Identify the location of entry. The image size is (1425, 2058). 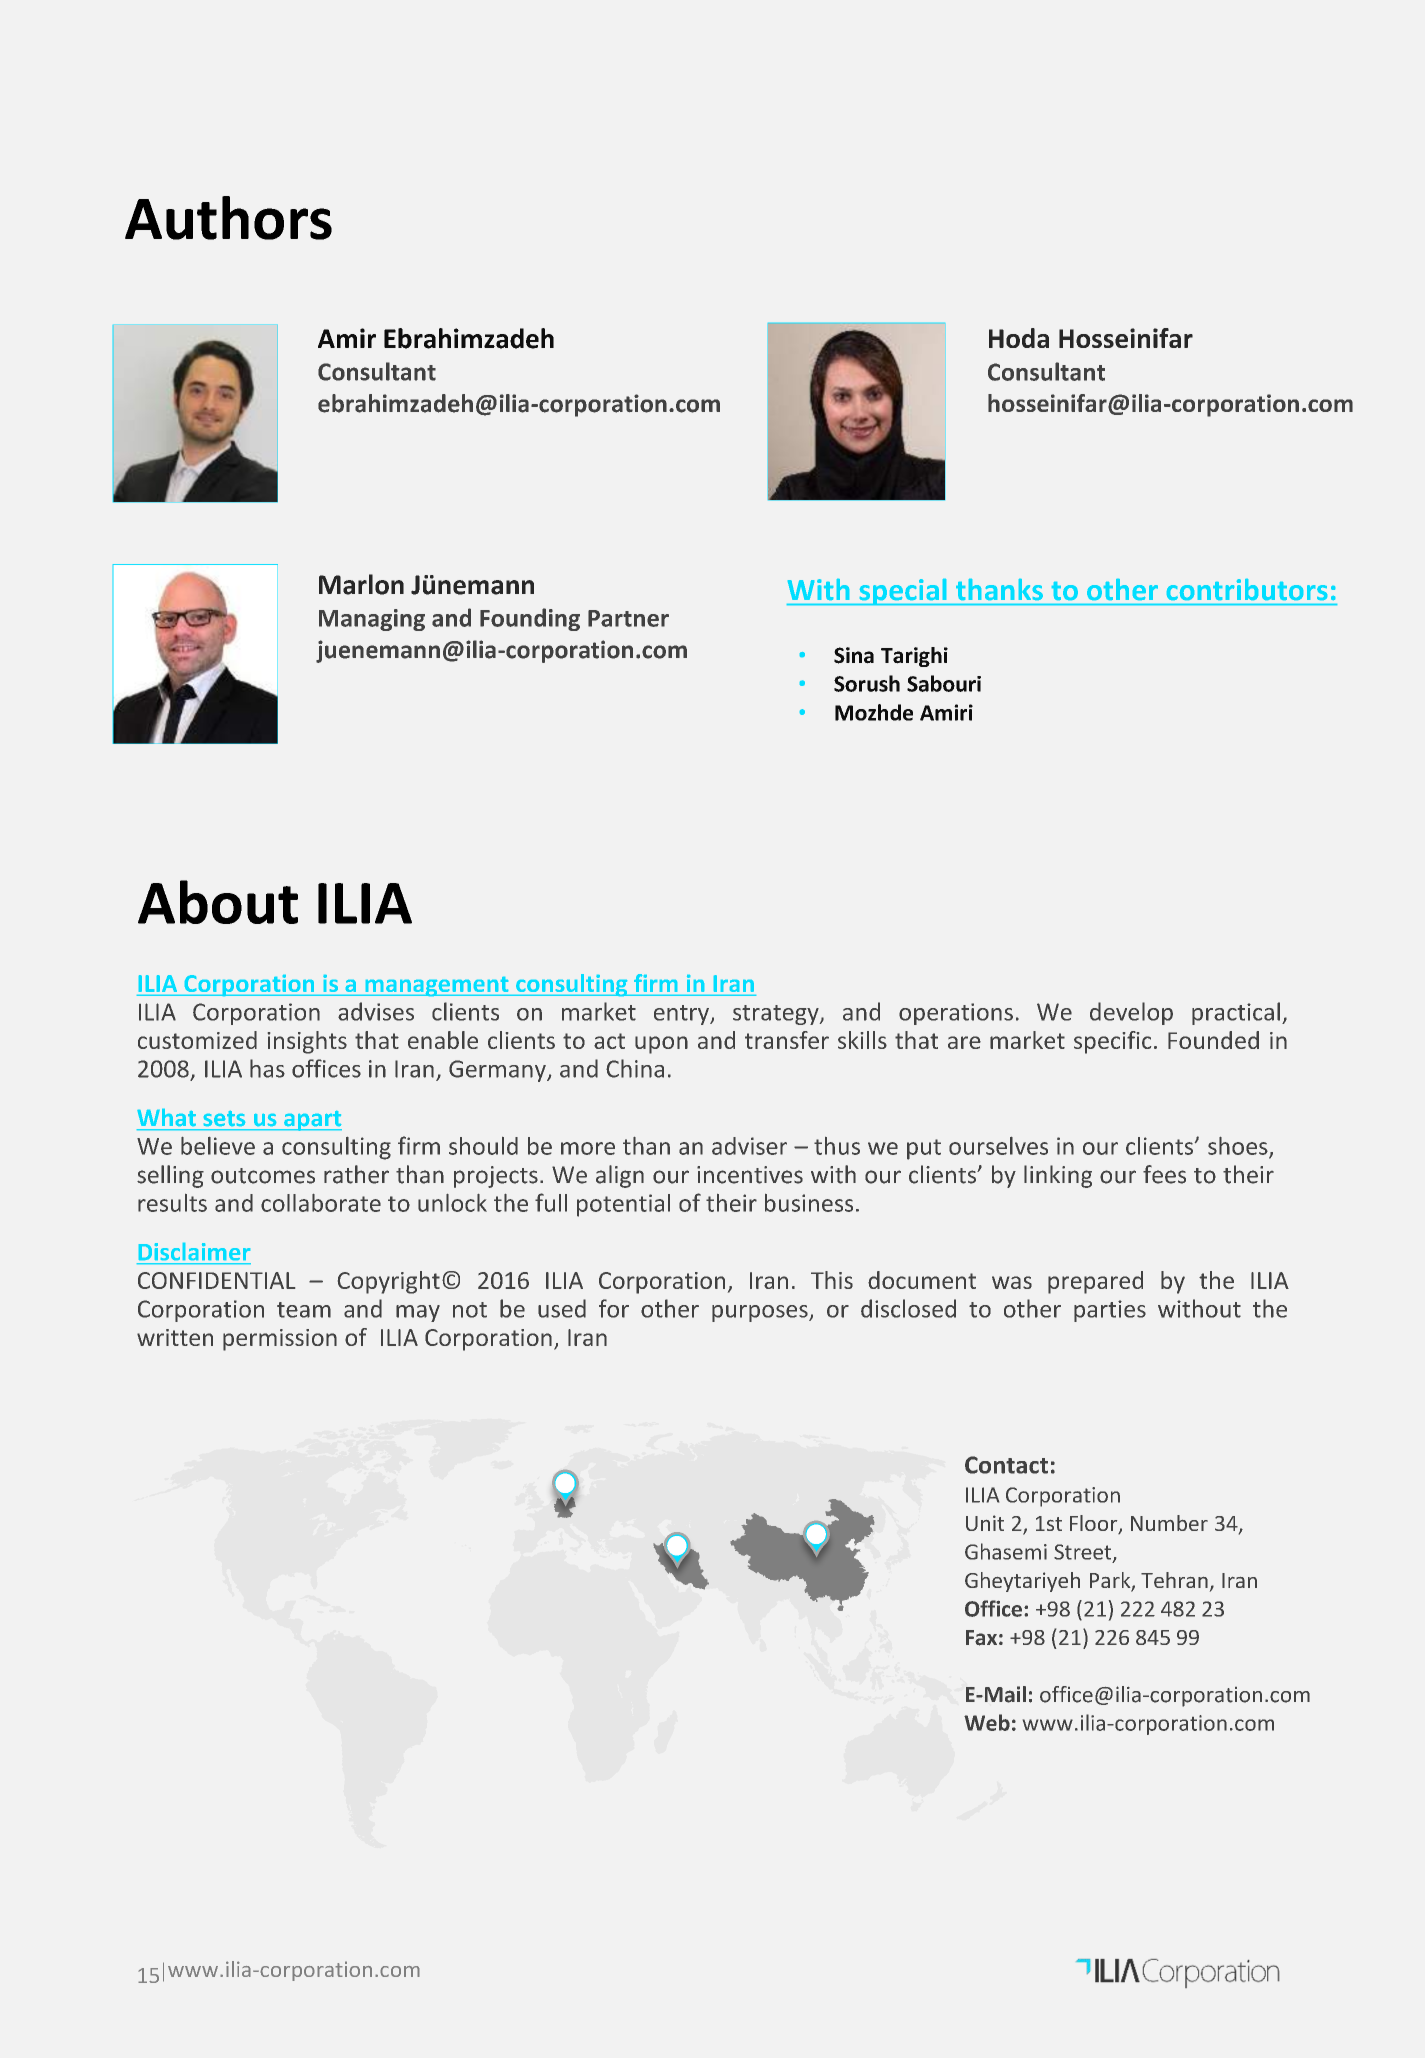
(682, 1015).
